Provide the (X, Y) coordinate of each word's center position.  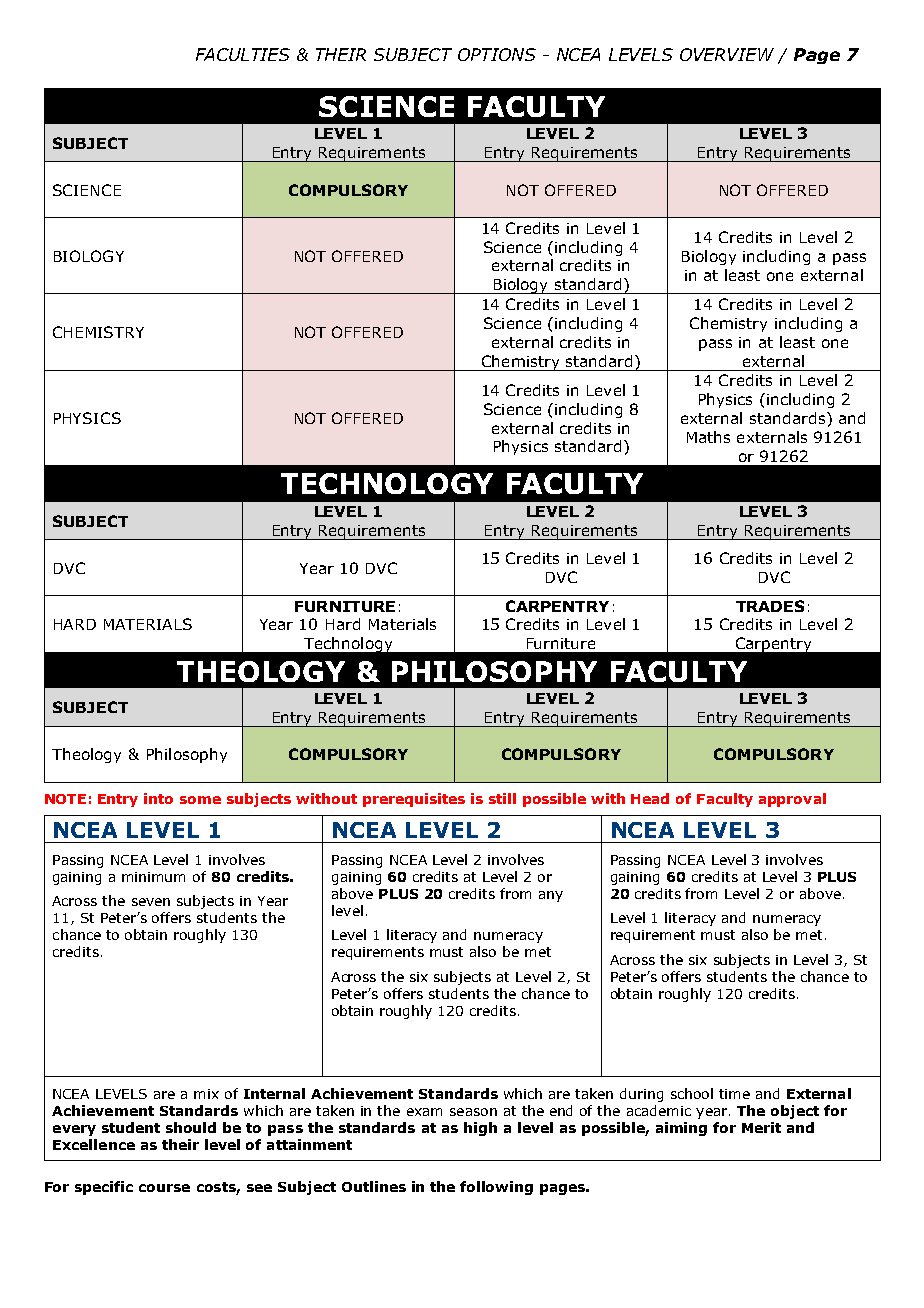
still (502, 798)
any (551, 896)
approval (792, 800)
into (158, 798)
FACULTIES (243, 54)
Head (650, 798)
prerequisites (414, 800)
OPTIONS (497, 54)
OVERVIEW (727, 54)
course (164, 1188)
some (200, 800)
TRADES (770, 606)
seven (151, 902)
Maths (708, 437)
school (692, 1093)
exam (424, 1112)
